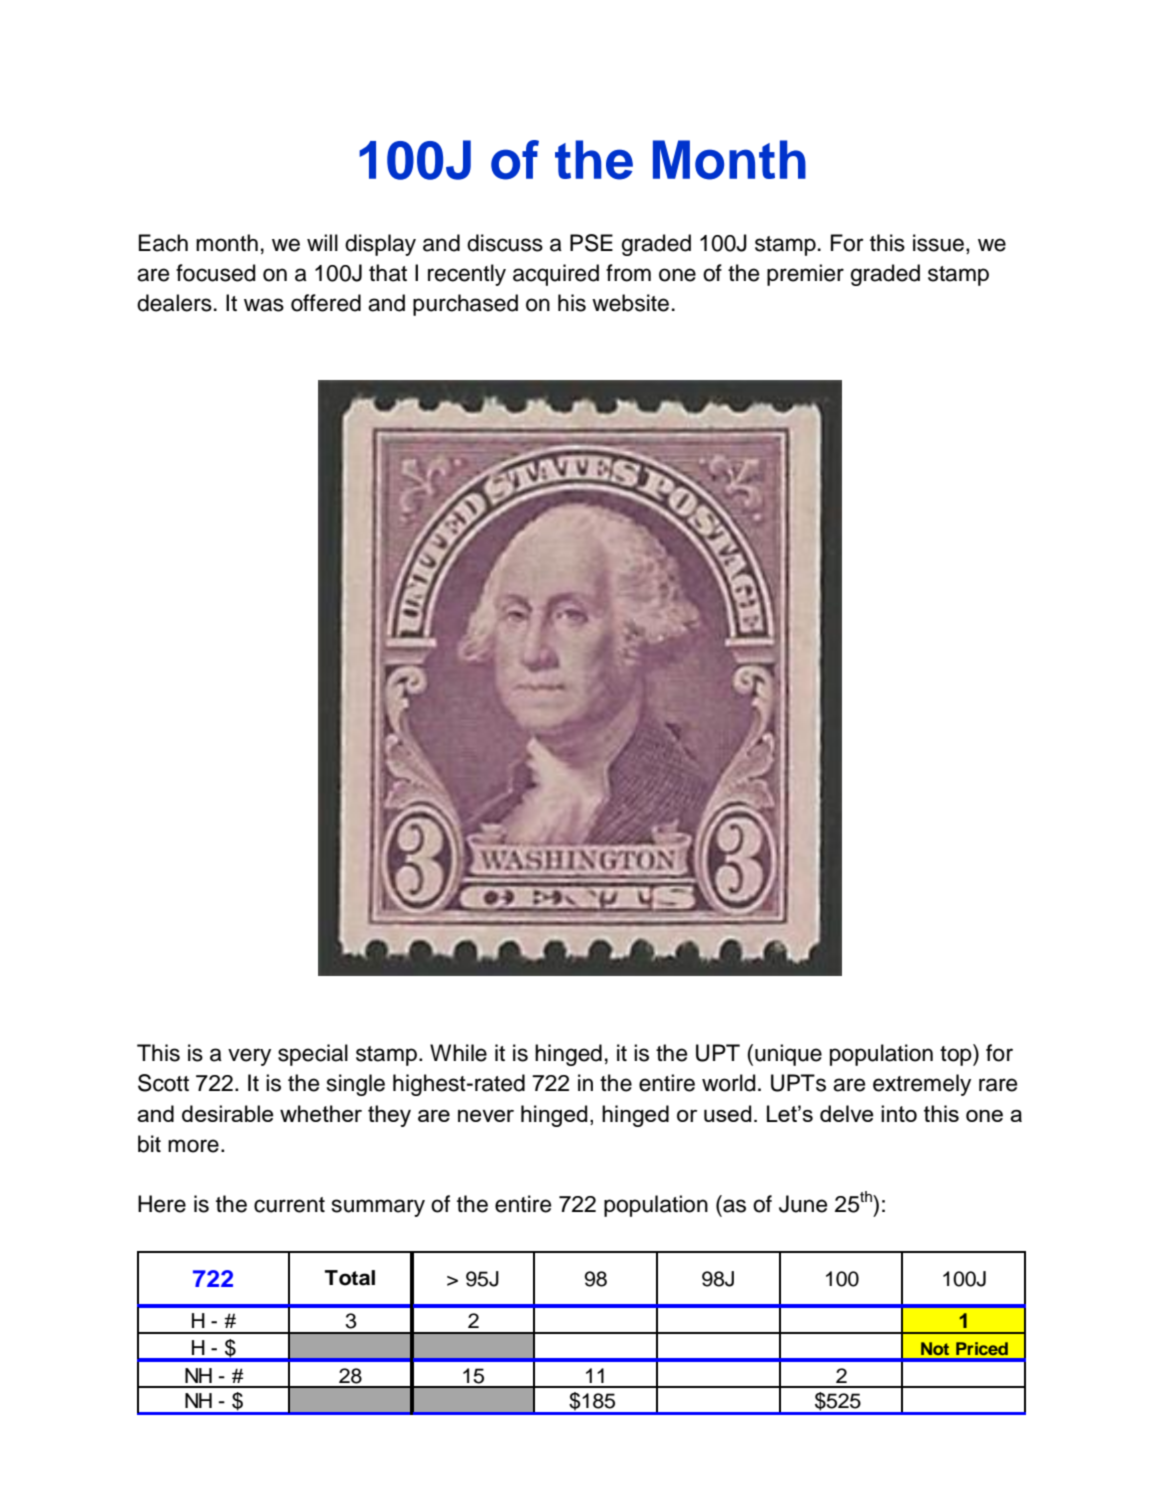  I want to click on issue, so click(938, 243).
